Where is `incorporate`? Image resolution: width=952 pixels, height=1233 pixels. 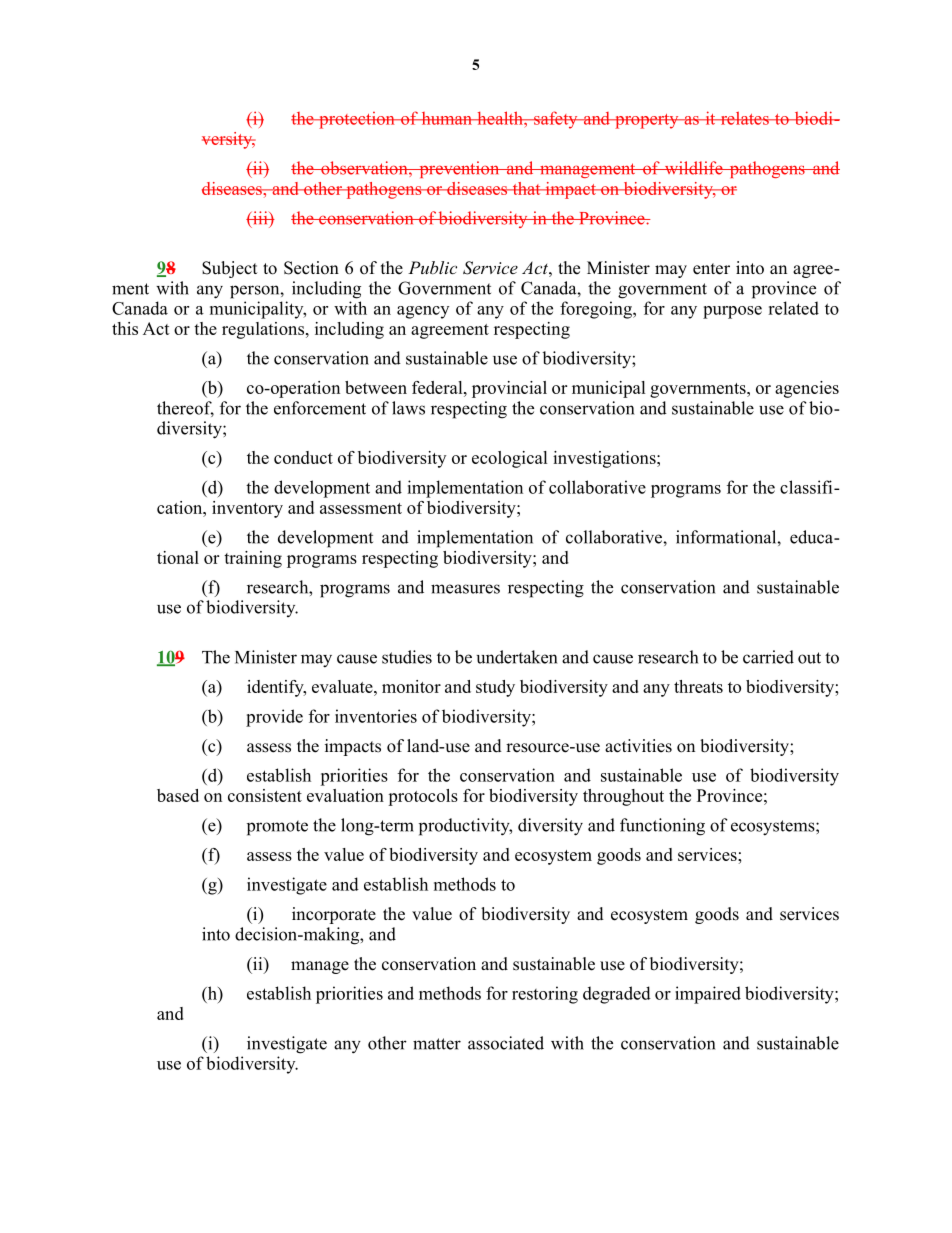 incorporate is located at coordinates (334, 915).
